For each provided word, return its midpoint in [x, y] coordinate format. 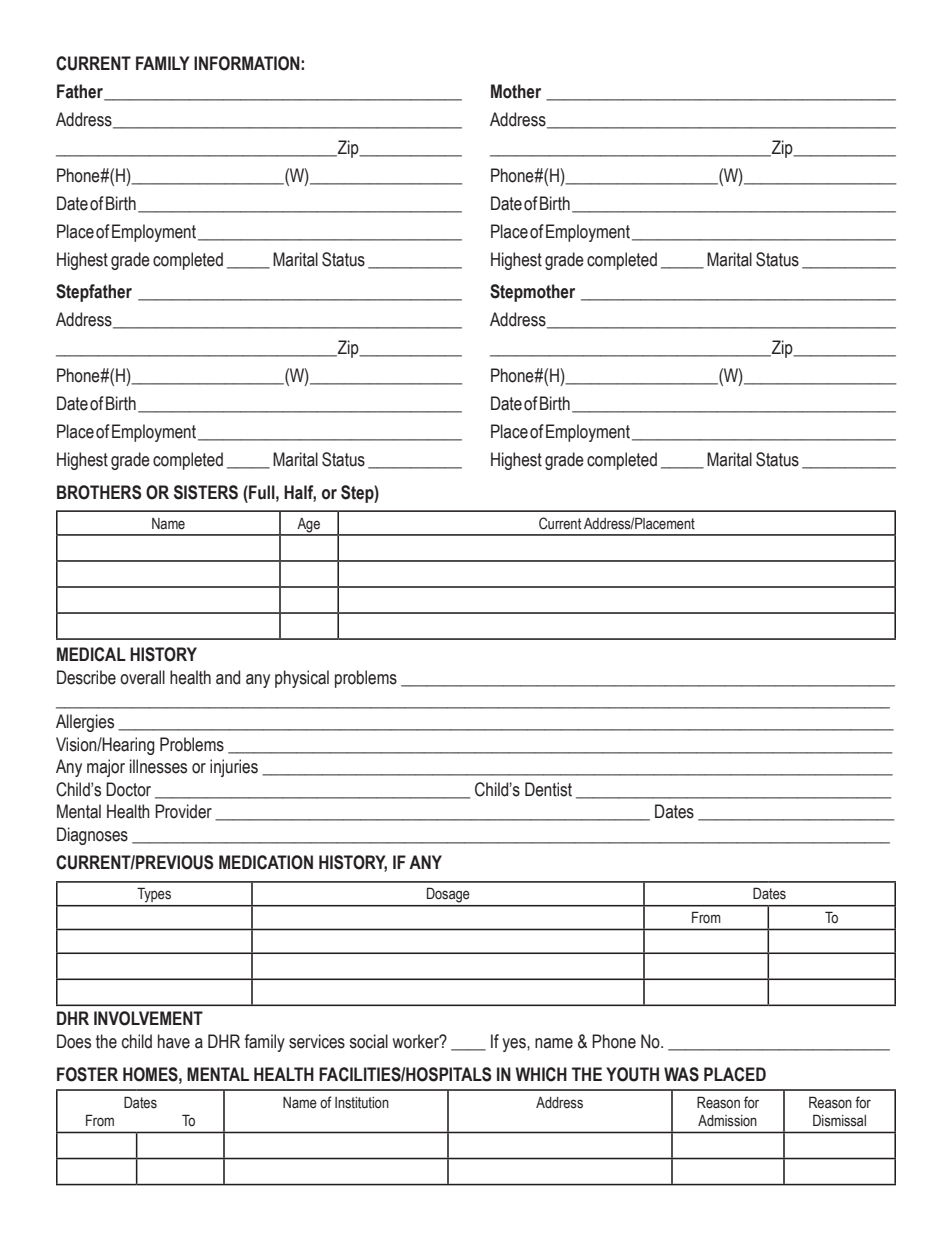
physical [302, 679]
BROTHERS [99, 492]
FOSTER [87, 1074]
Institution [362, 1103]
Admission [727, 1121]
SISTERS [206, 492]
